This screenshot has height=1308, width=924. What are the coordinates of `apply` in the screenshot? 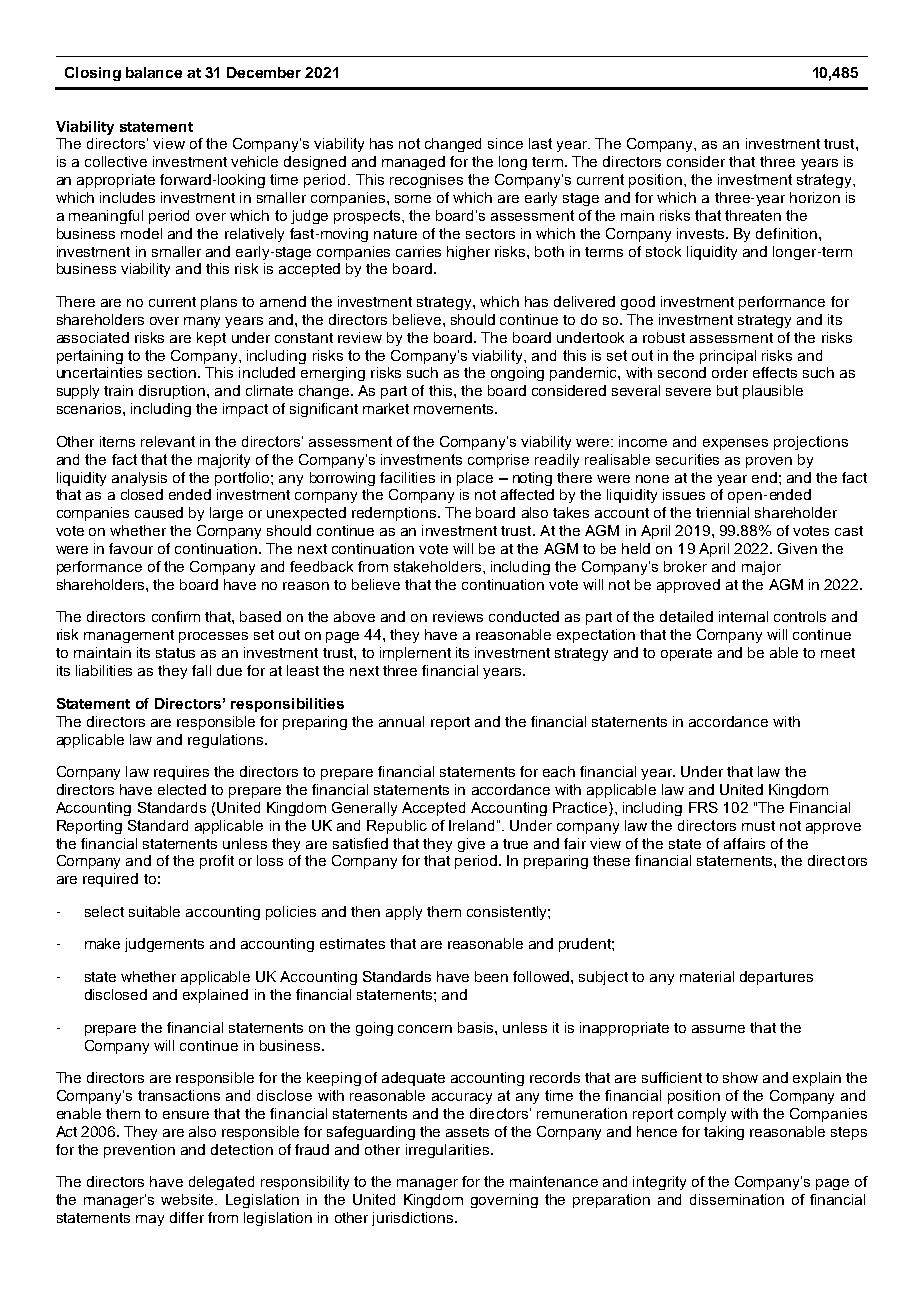 It's located at (404, 913).
